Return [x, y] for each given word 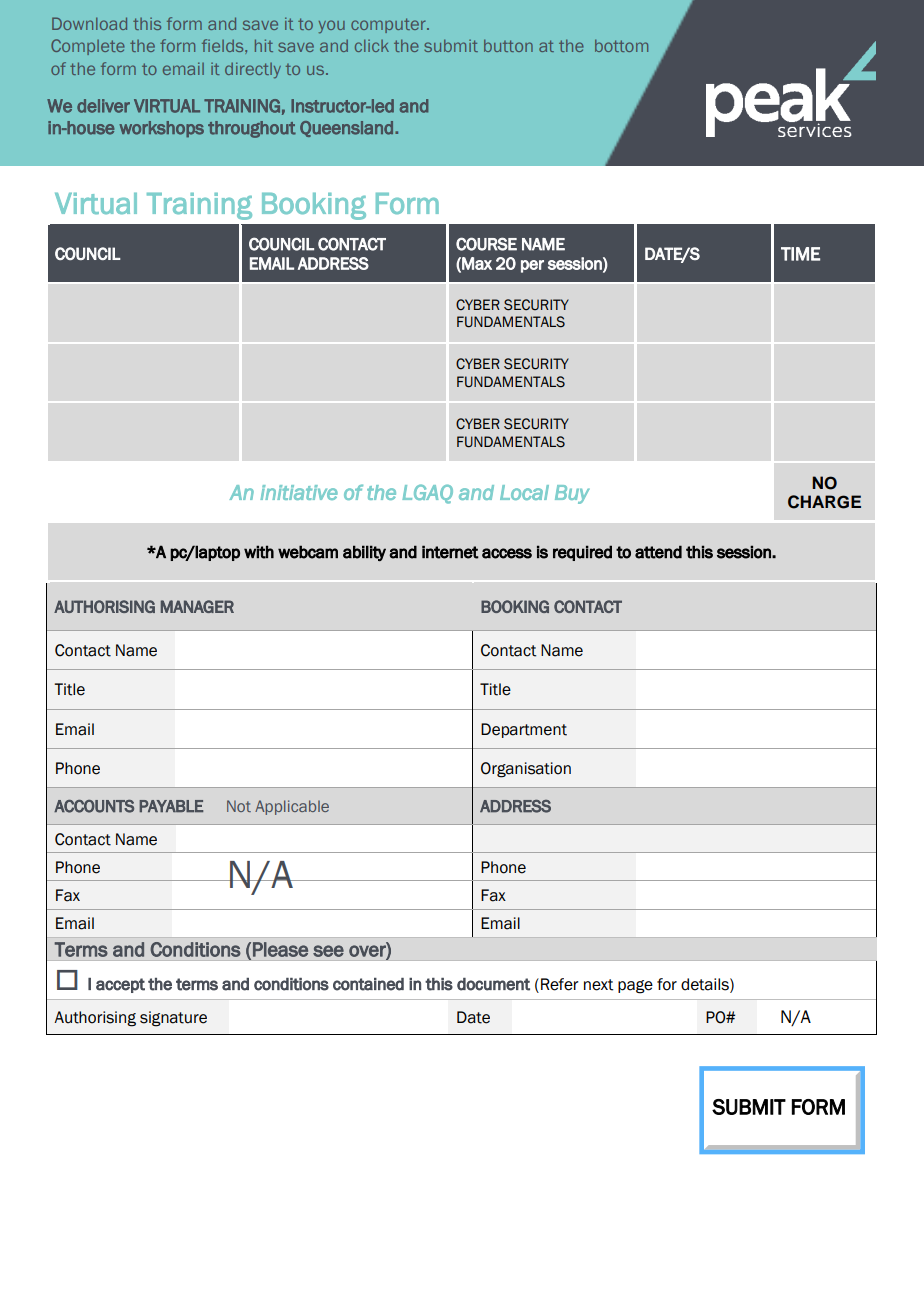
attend [658, 552]
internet [450, 552]
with [259, 552]
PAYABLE [171, 806]
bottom [621, 45]
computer [389, 25]
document [493, 984]
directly [253, 70]
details [706, 984]
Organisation [526, 770]
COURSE [486, 244]
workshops [161, 129]
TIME [800, 254]
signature [173, 1019]
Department [524, 730]
